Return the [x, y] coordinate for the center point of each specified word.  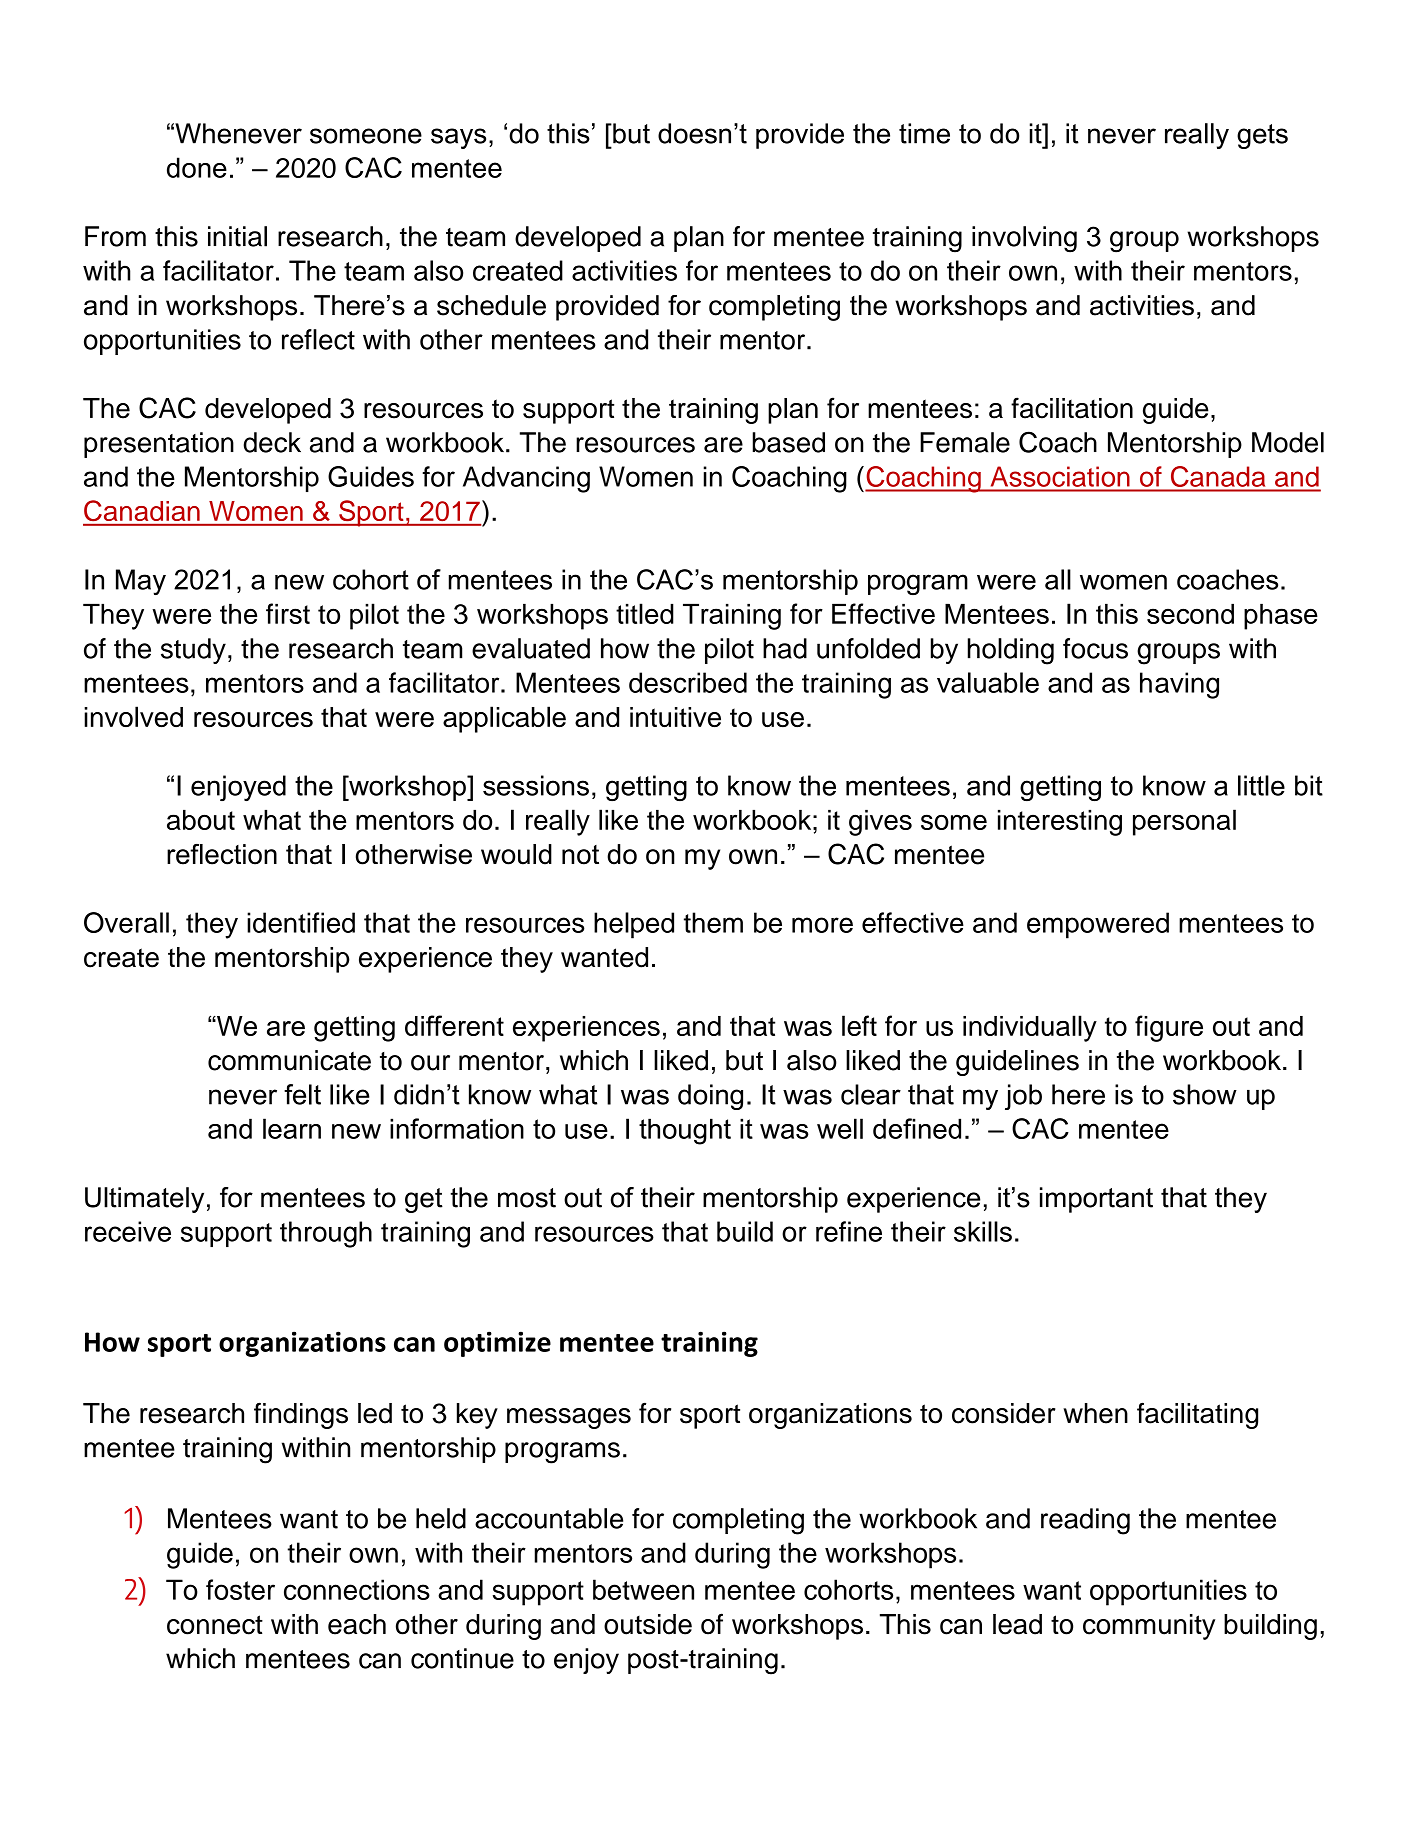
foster [240, 1589]
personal [1184, 822]
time [924, 133]
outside [648, 1624]
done [197, 167]
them [713, 922]
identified [301, 922]
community [1149, 1627]
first [288, 613]
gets [1262, 136]
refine [849, 1231]
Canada [1218, 476]
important [1096, 1200]
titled [645, 613]
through [326, 1234]
